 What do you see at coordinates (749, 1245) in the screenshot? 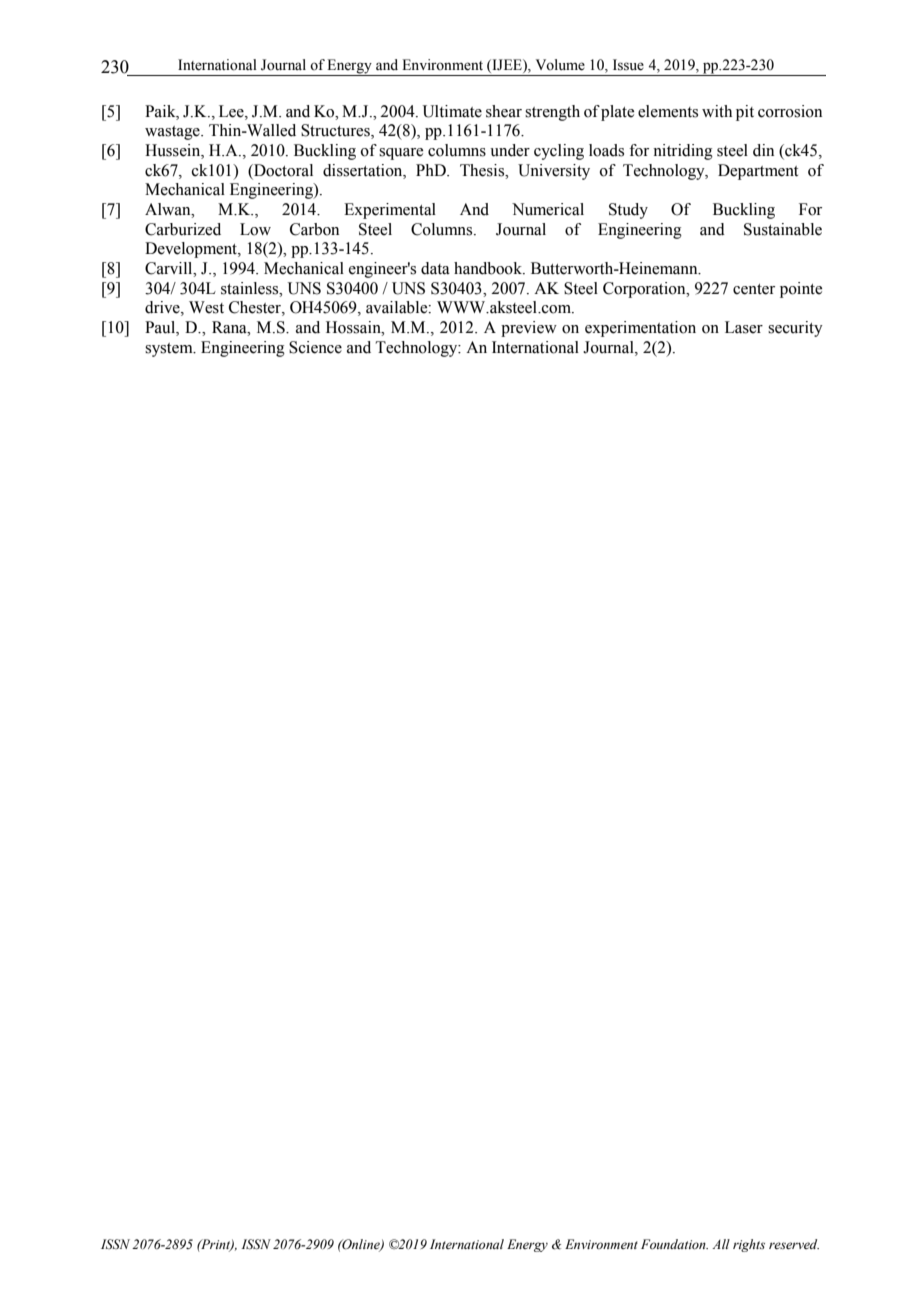
I see `rights` at bounding box center [749, 1245].
